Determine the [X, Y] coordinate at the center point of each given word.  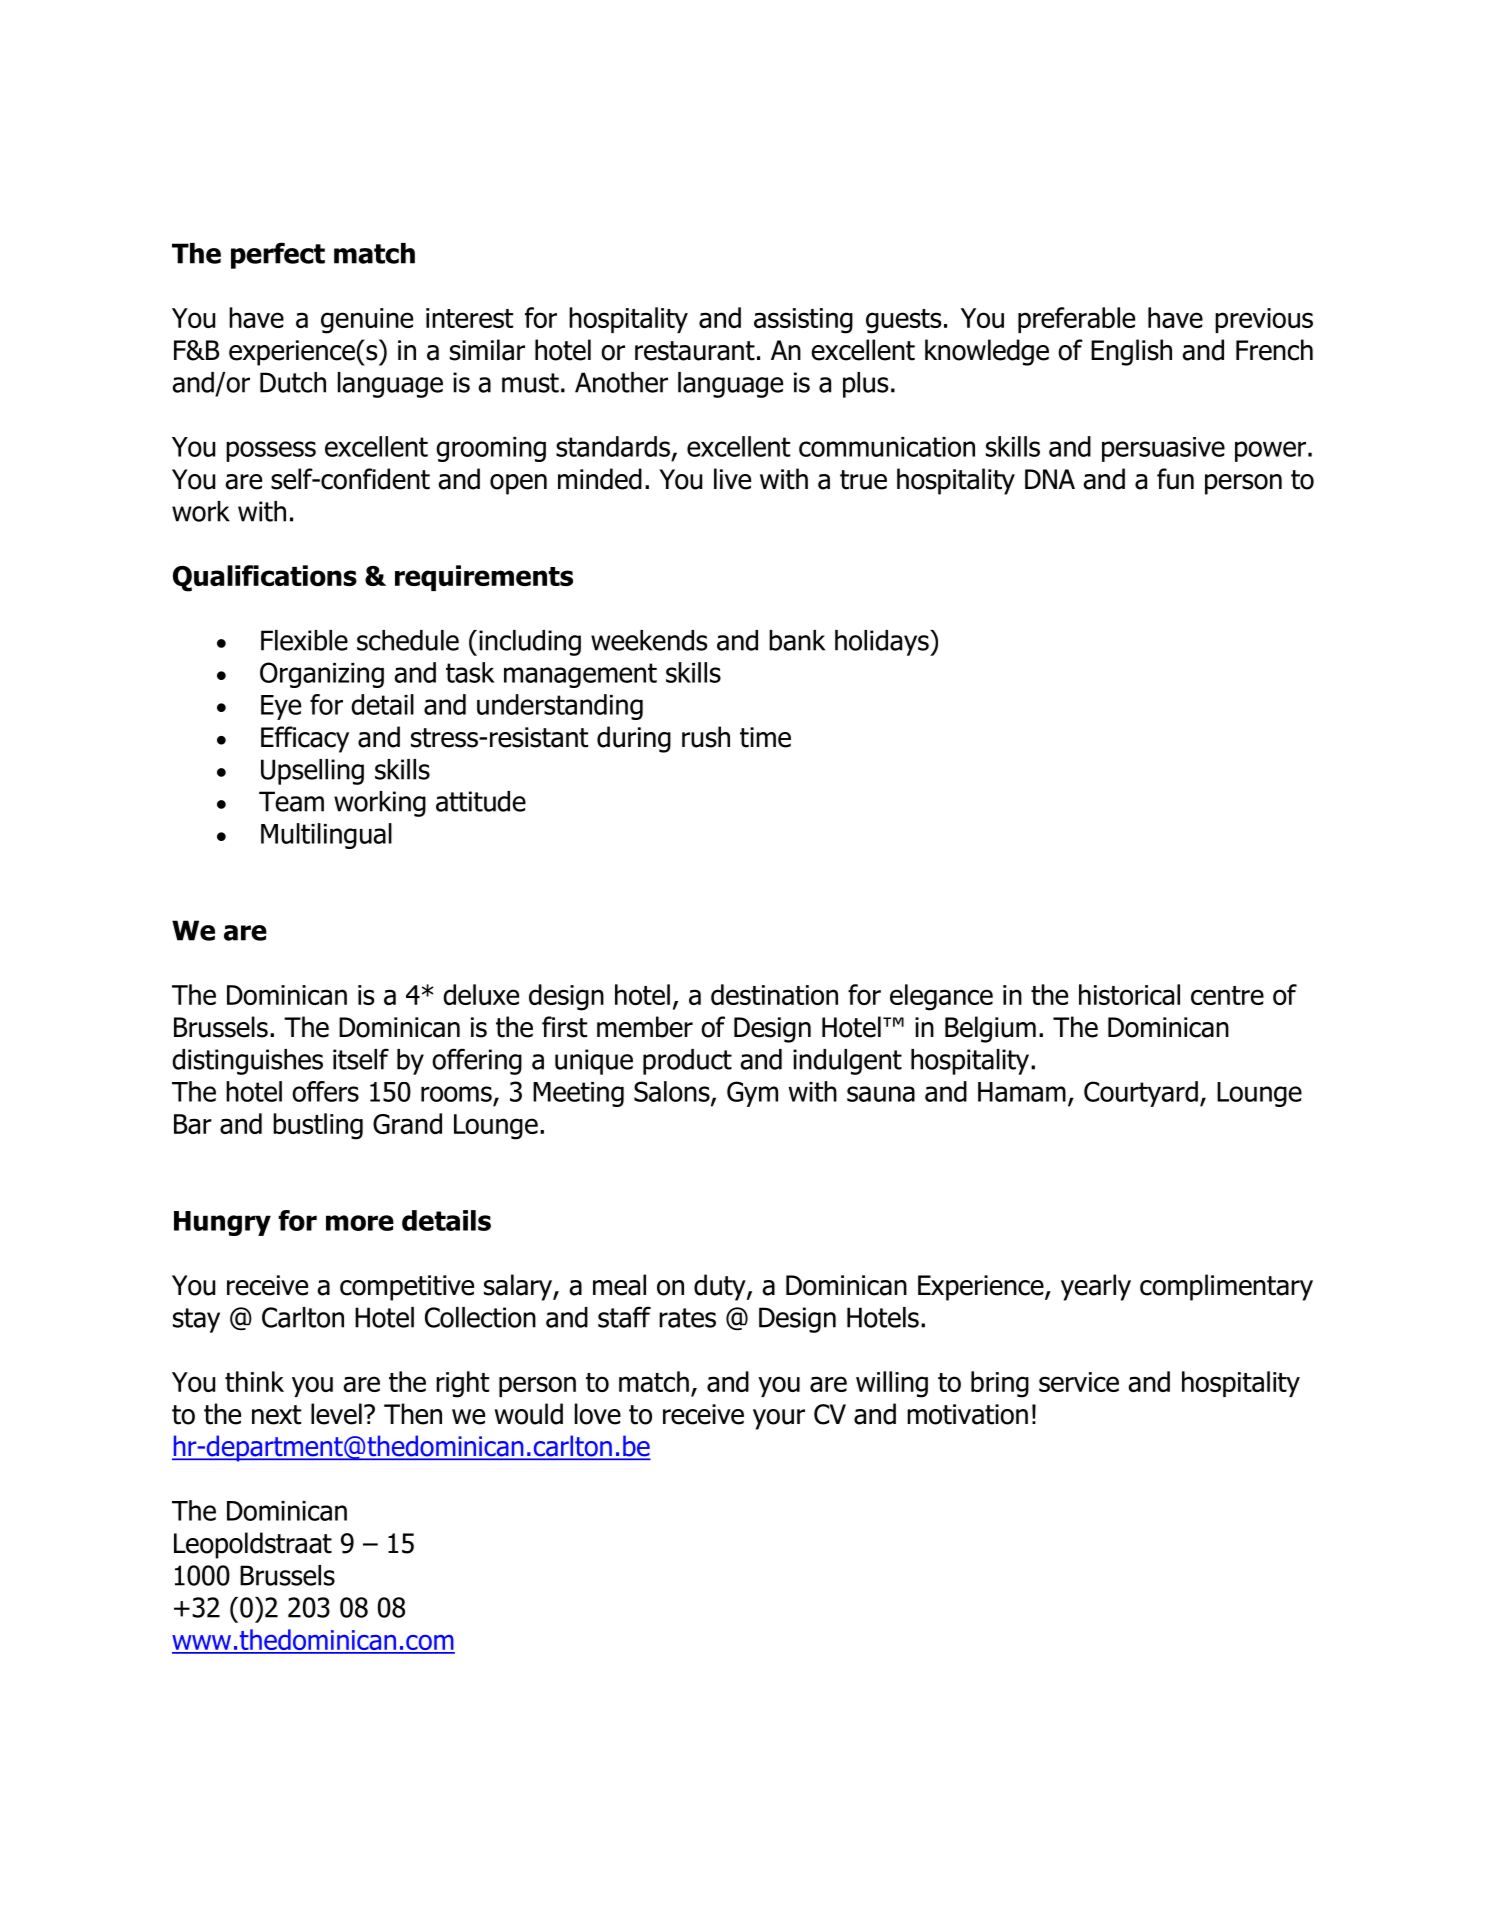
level [336, 1414]
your [779, 1419]
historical [1129, 994]
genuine [367, 321]
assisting [803, 321]
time [765, 737]
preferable [1076, 320]
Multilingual [326, 836]
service [1079, 1382]
